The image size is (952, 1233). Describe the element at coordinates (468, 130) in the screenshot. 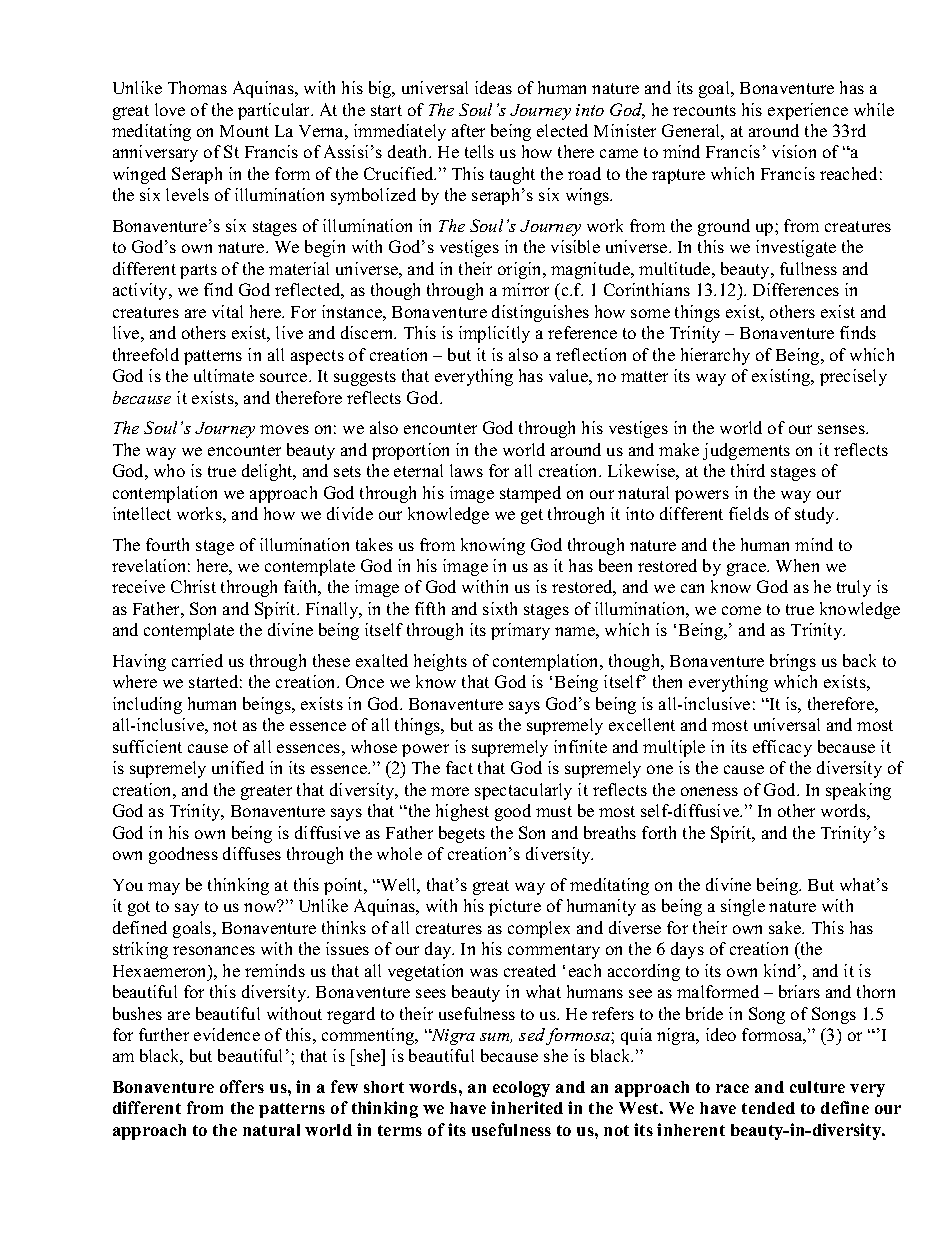

I see `after` at that location.
